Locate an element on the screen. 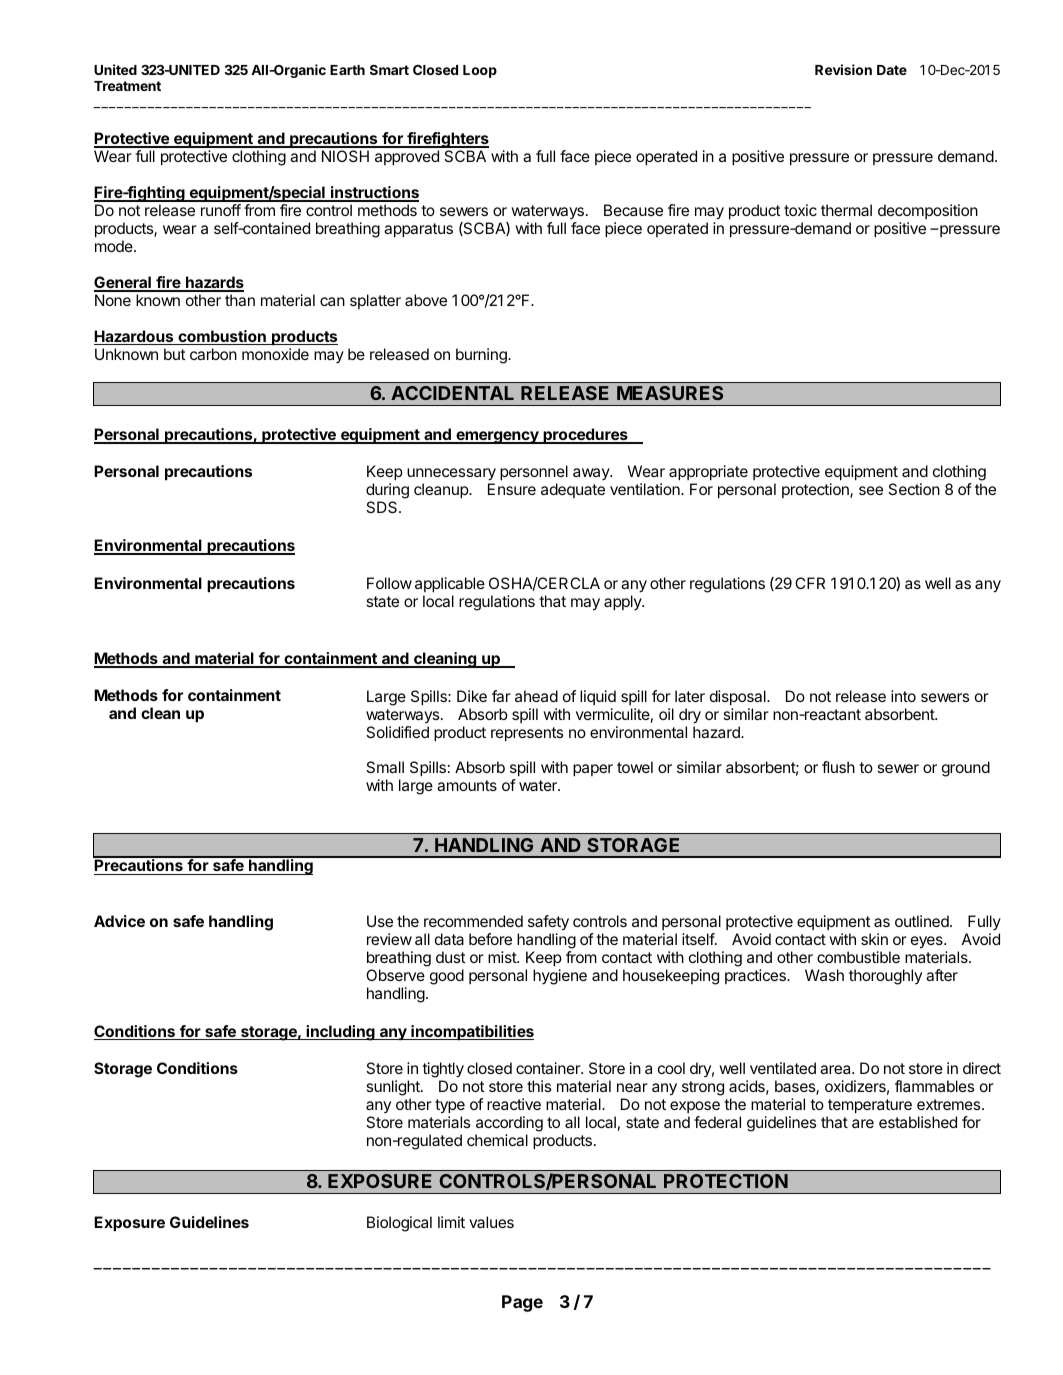 Image resolution: width=1063 pixels, height=1375 pixels. procedures is located at coordinates (585, 436).
